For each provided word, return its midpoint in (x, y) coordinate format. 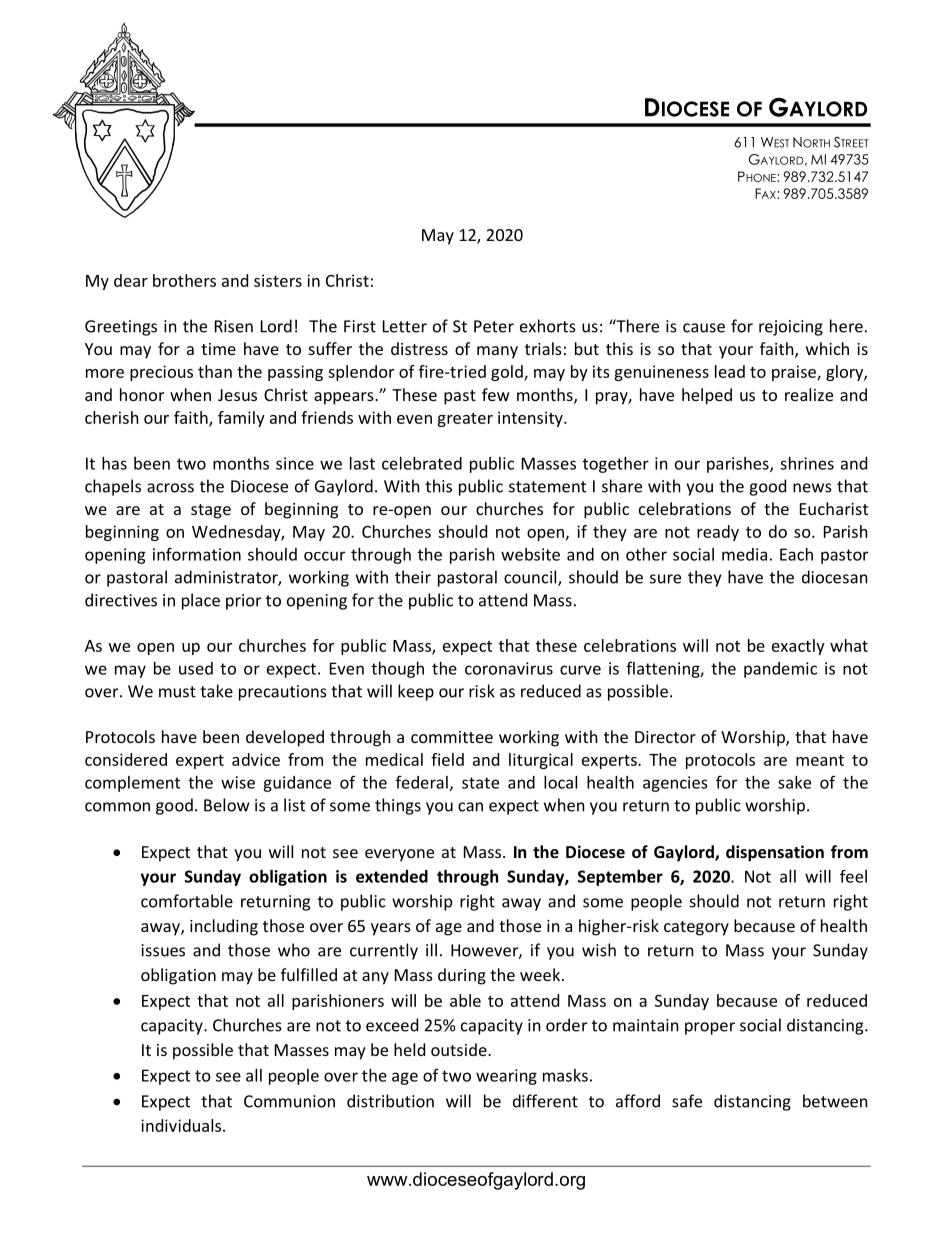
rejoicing (791, 328)
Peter (494, 326)
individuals (181, 1125)
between (835, 1101)
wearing (506, 1077)
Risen (234, 326)
